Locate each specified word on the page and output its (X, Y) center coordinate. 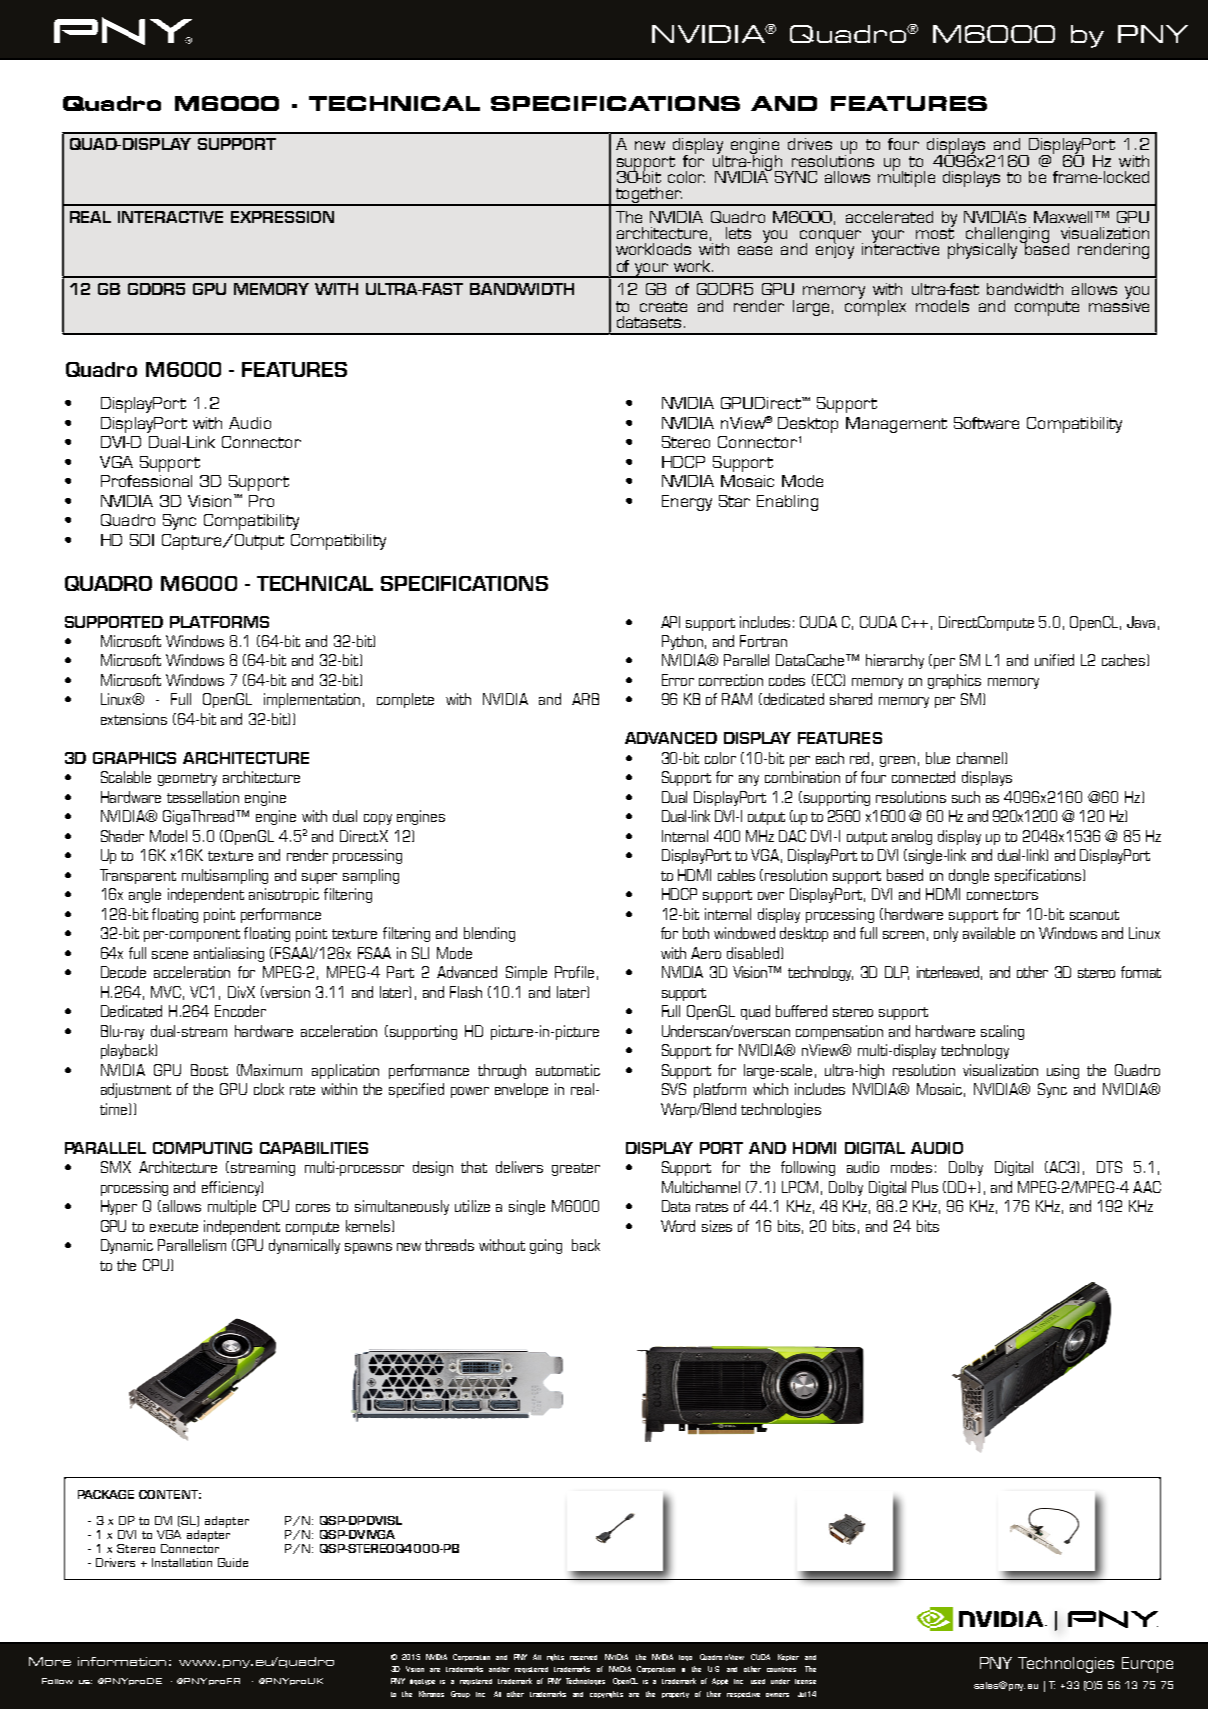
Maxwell (1063, 217)
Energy (687, 503)
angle (145, 895)
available (989, 933)
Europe (1147, 1665)
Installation (182, 1562)
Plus (925, 1187)
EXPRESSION (282, 217)
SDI (142, 540)
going (546, 1246)
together (648, 196)
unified (1054, 660)
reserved (583, 1657)
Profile (574, 972)
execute (174, 1227)
